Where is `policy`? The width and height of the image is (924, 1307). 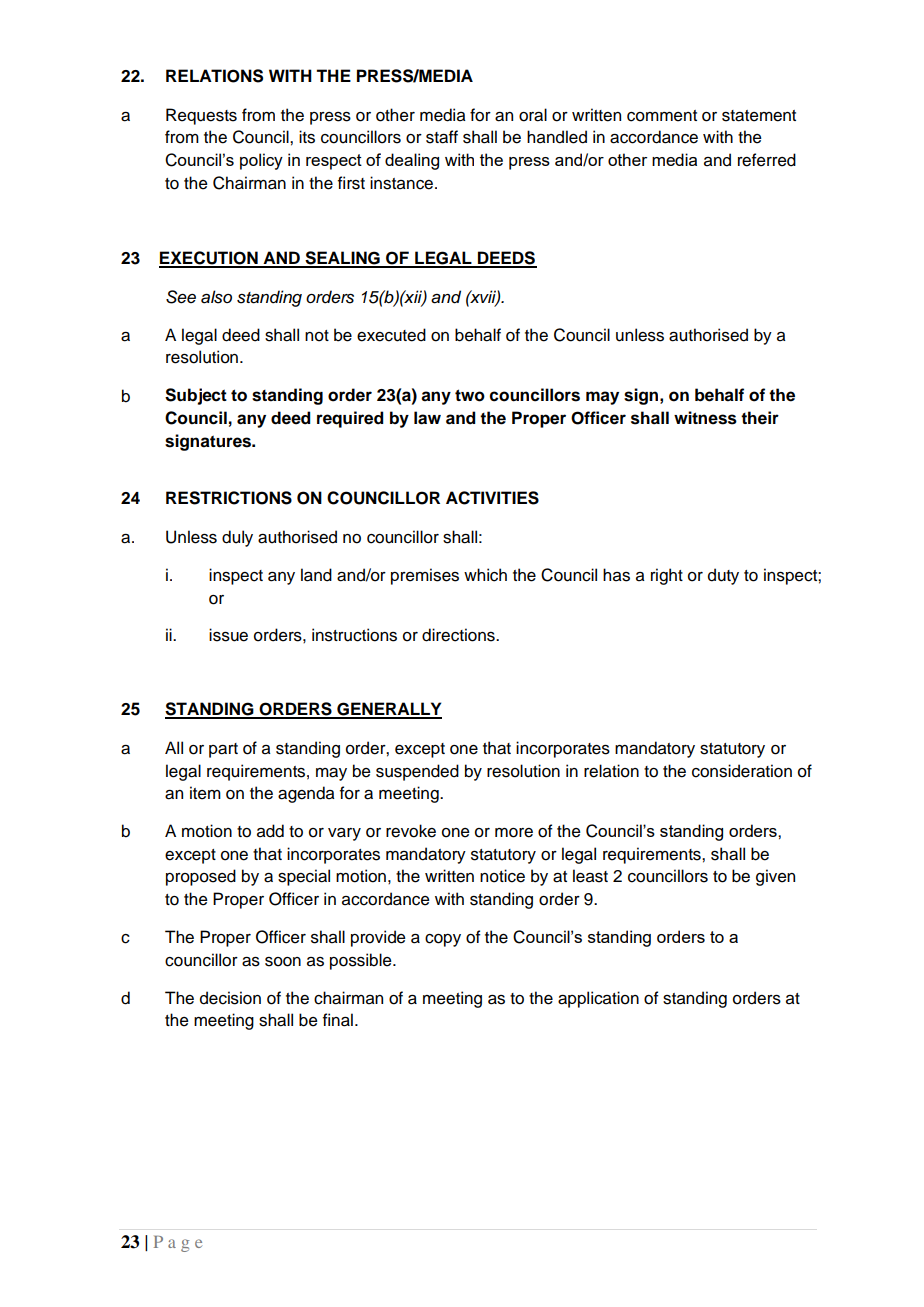
policy is located at coordinates (261, 161).
